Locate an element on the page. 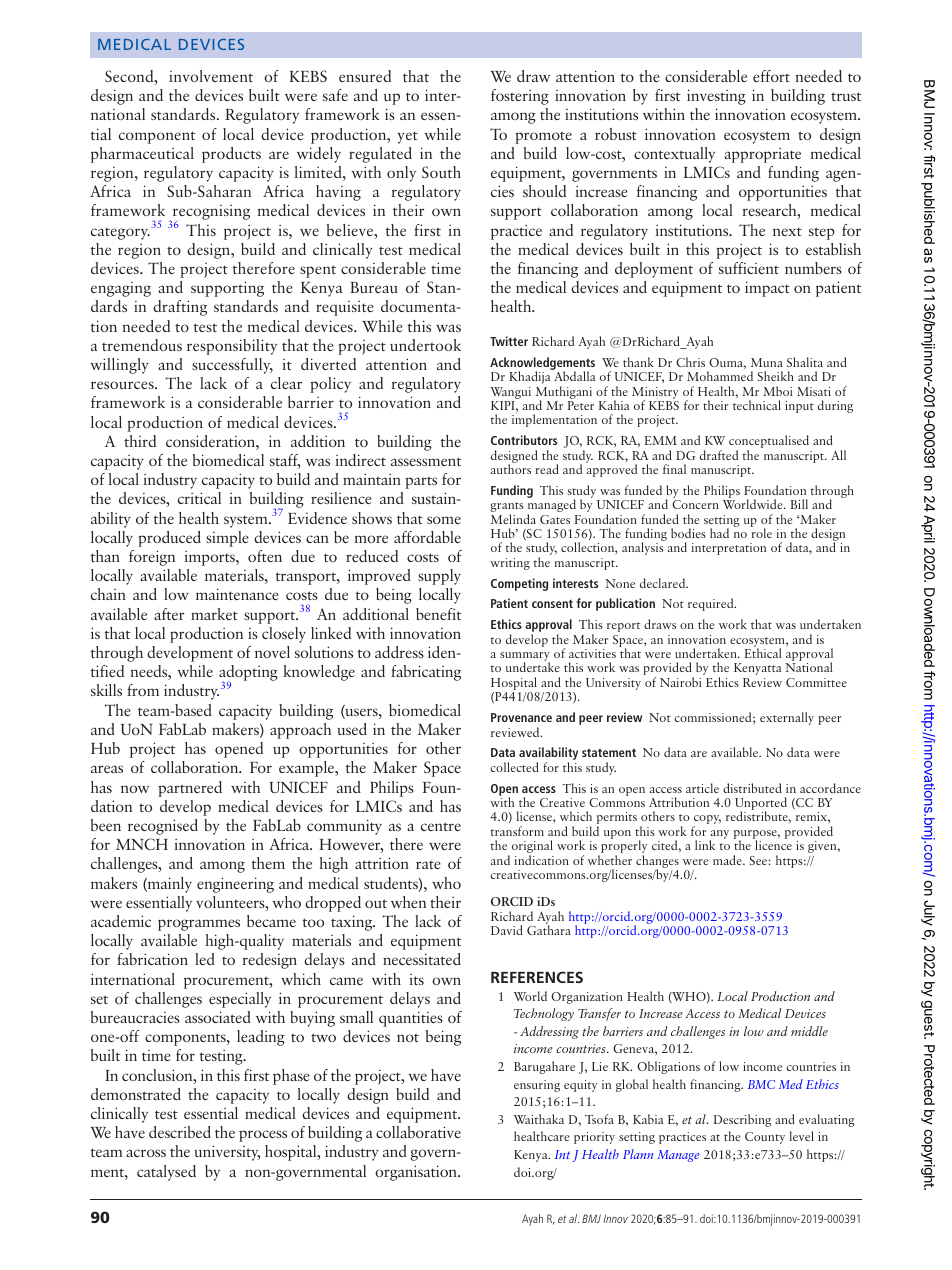 The width and height of the image is (952, 1270). described is located at coordinates (180, 1132).
